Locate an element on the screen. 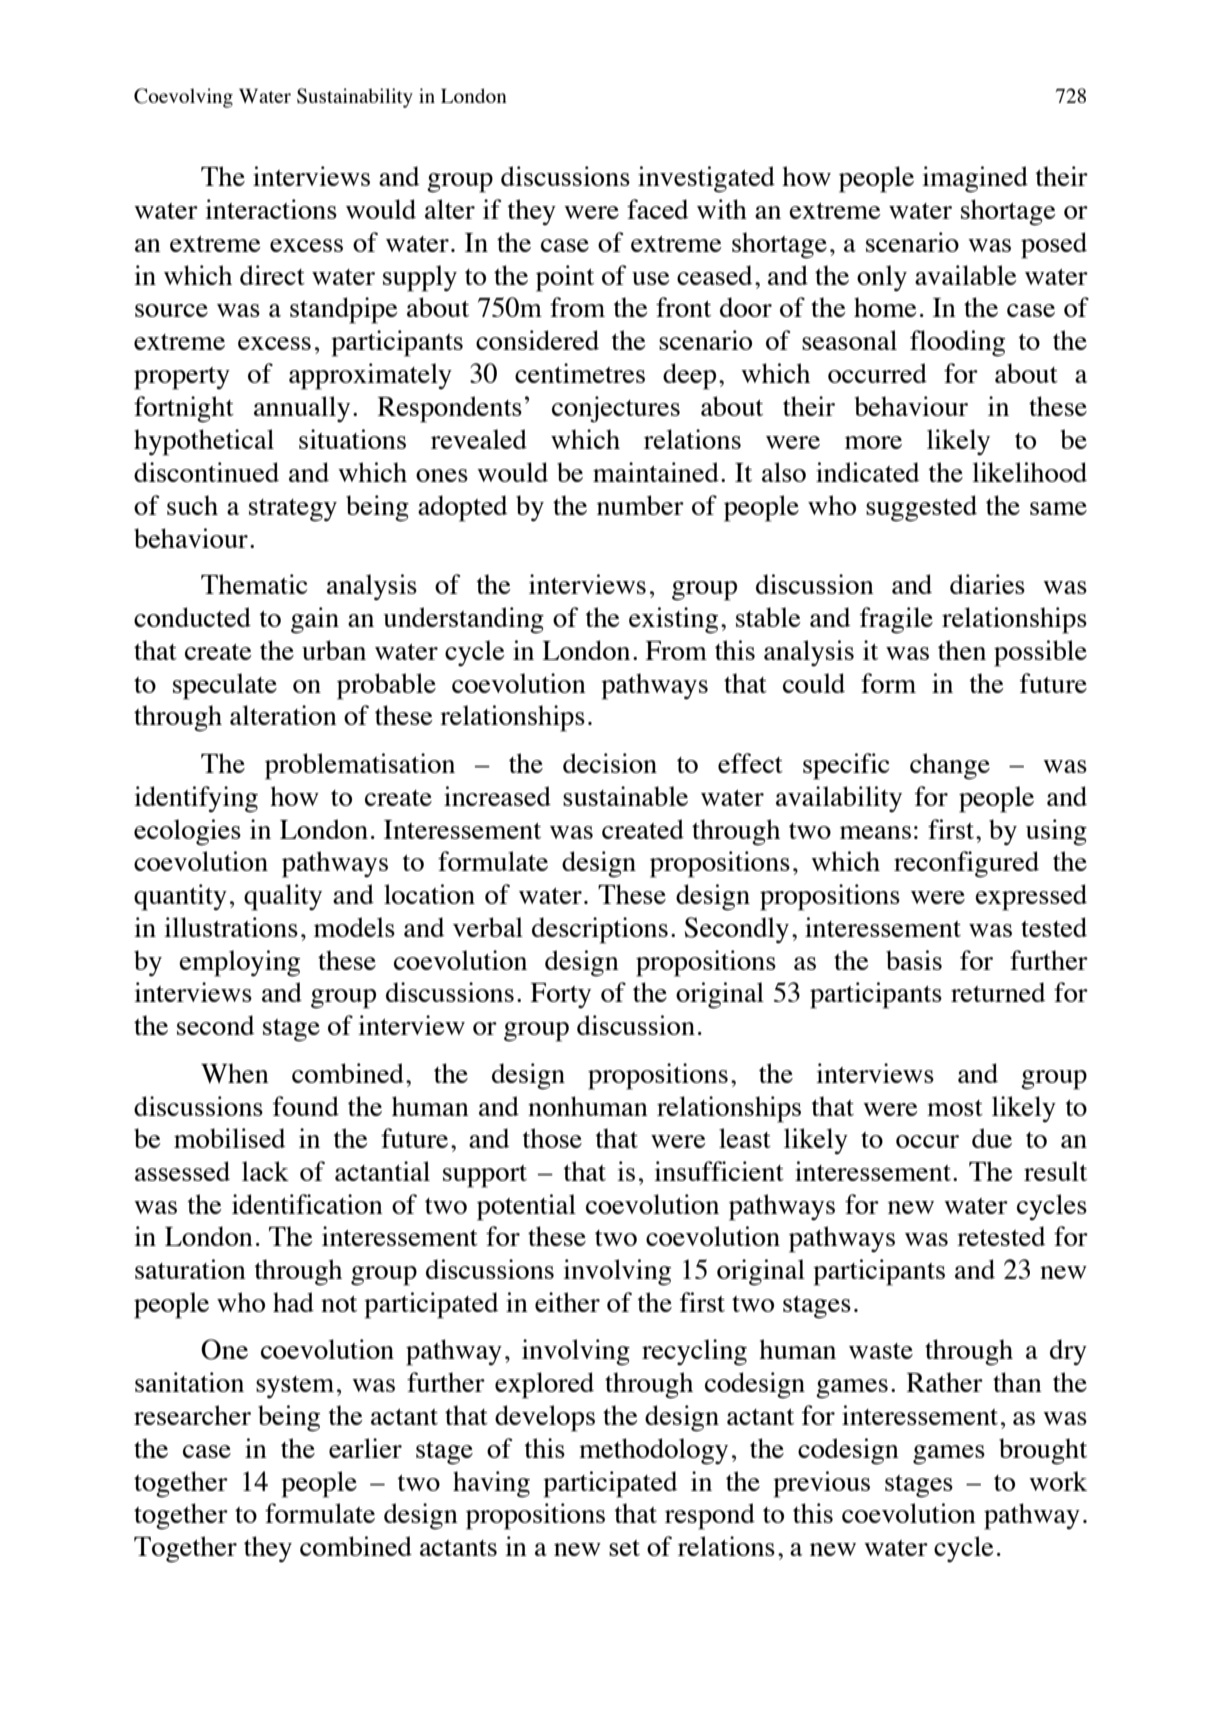  identifying is located at coordinates (196, 799).
